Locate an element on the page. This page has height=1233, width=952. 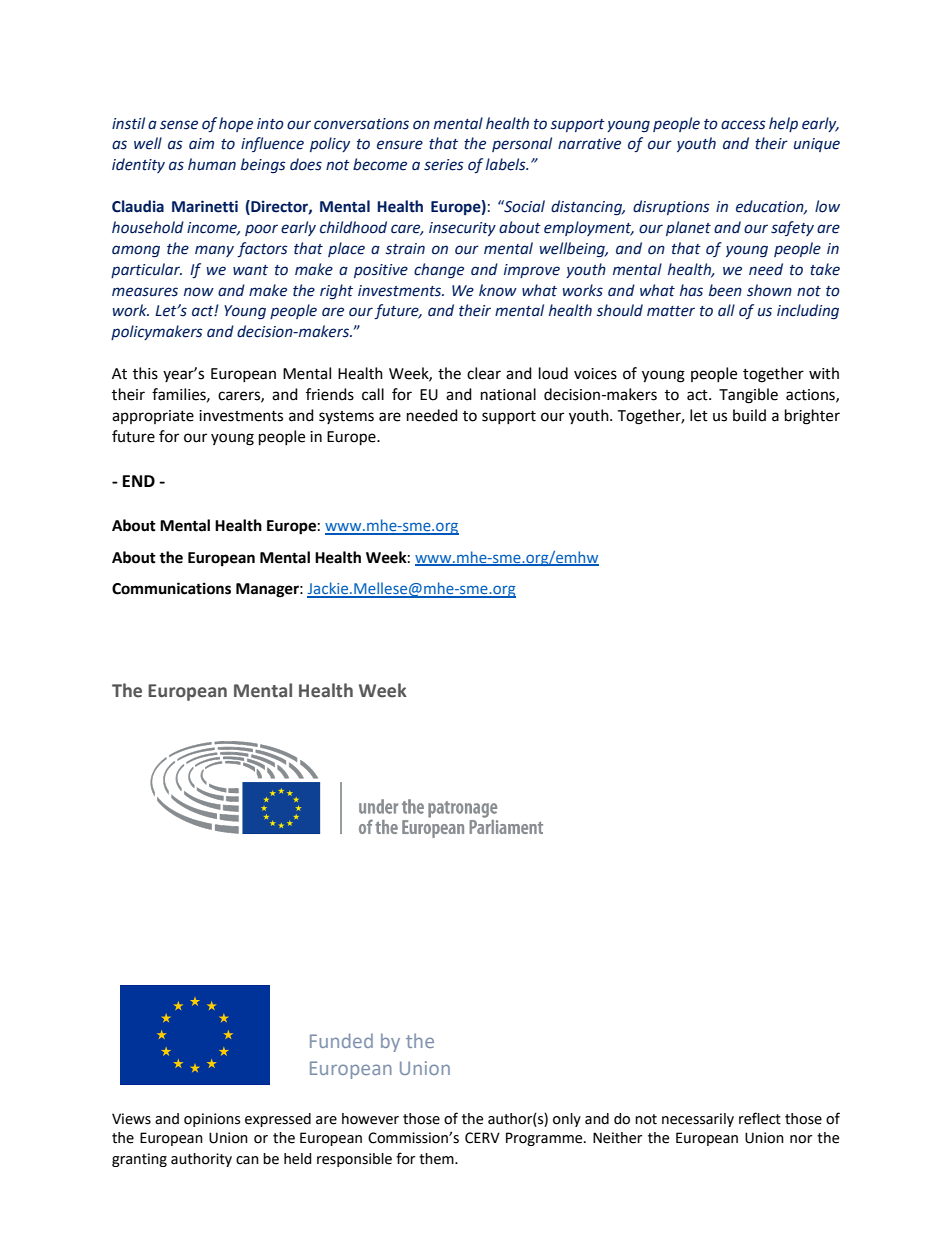
access is located at coordinates (743, 125).
